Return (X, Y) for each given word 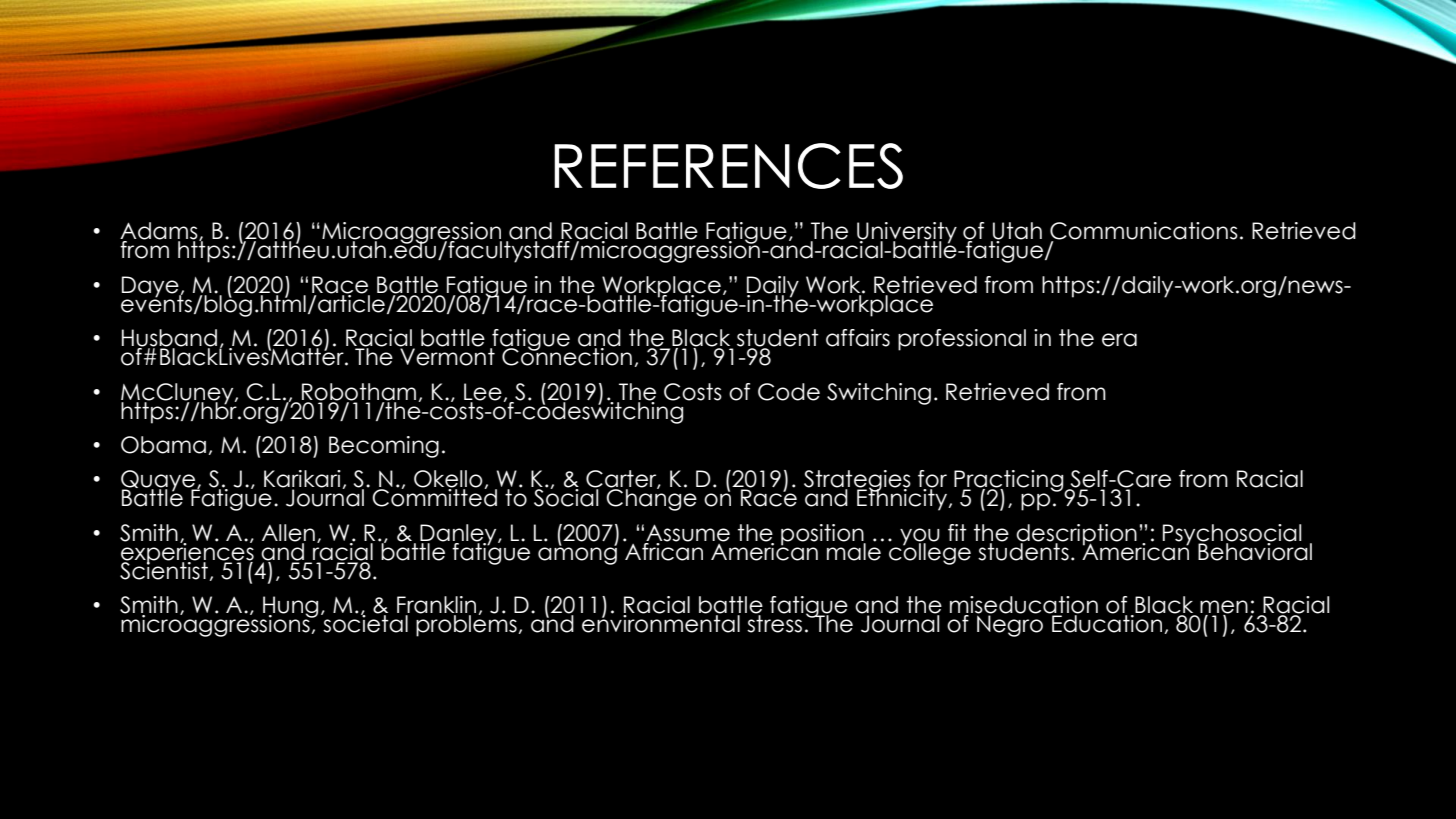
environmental (661, 623)
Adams (160, 232)
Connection (567, 356)
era (1119, 340)
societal (364, 623)
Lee (483, 392)
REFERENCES (728, 166)
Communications (1144, 232)
